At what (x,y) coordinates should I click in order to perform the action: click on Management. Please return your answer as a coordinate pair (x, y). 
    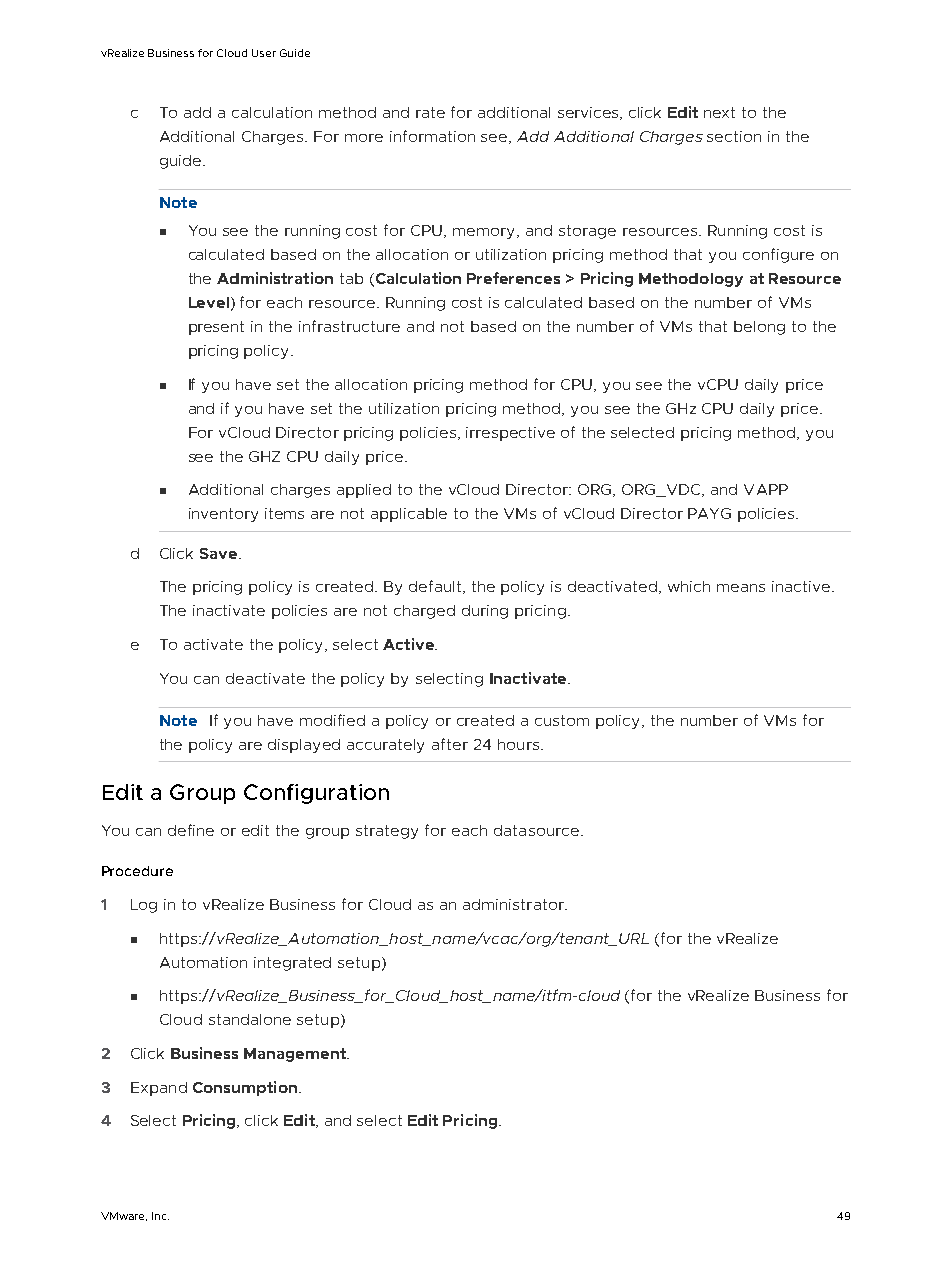
    Looking at the image, I should click on (296, 1055).
